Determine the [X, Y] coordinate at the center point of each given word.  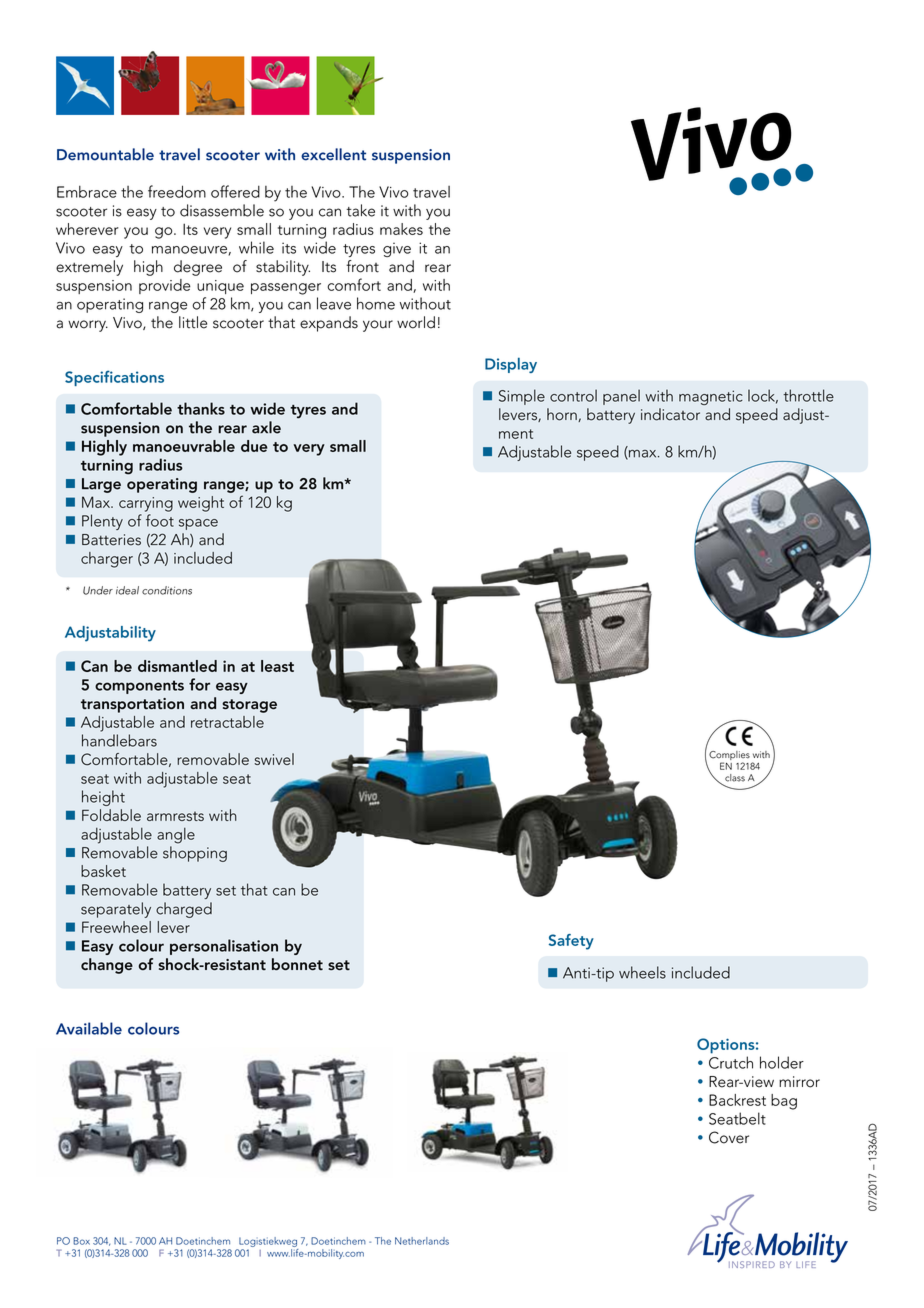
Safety [571, 942]
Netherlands [422, 1241]
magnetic [711, 397]
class [735, 778]
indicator [670, 414]
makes [401, 229]
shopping [195, 854]
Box [81, 1241]
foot [160, 520]
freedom [177, 191]
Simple [522, 397]
